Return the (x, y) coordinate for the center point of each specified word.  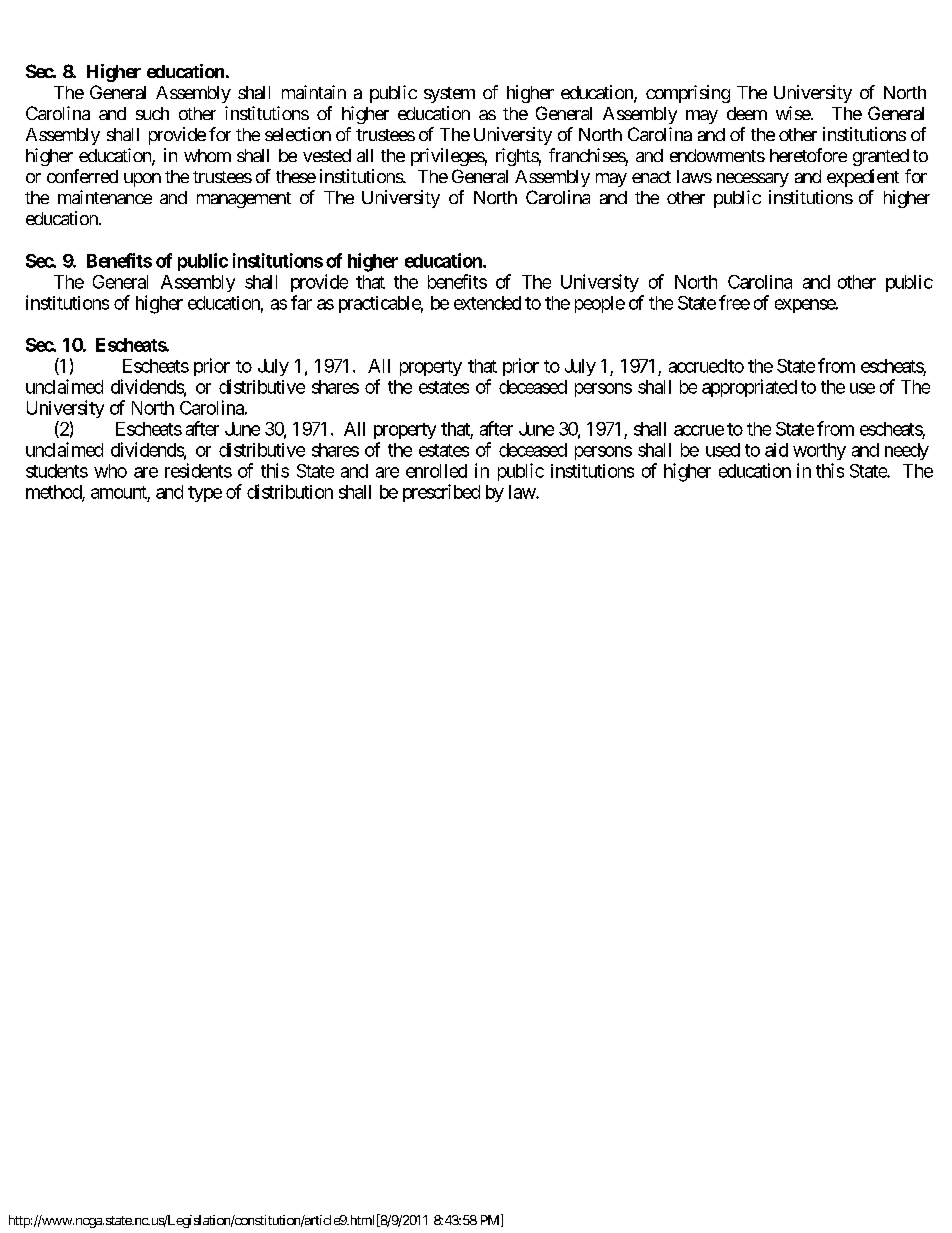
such (152, 113)
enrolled (436, 471)
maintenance (105, 197)
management (244, 200)
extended (487, 303)
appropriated (749, 388)
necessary (753, 180)
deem (747, 113)
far (301, 302)
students (57, 471)
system (449, 95)
